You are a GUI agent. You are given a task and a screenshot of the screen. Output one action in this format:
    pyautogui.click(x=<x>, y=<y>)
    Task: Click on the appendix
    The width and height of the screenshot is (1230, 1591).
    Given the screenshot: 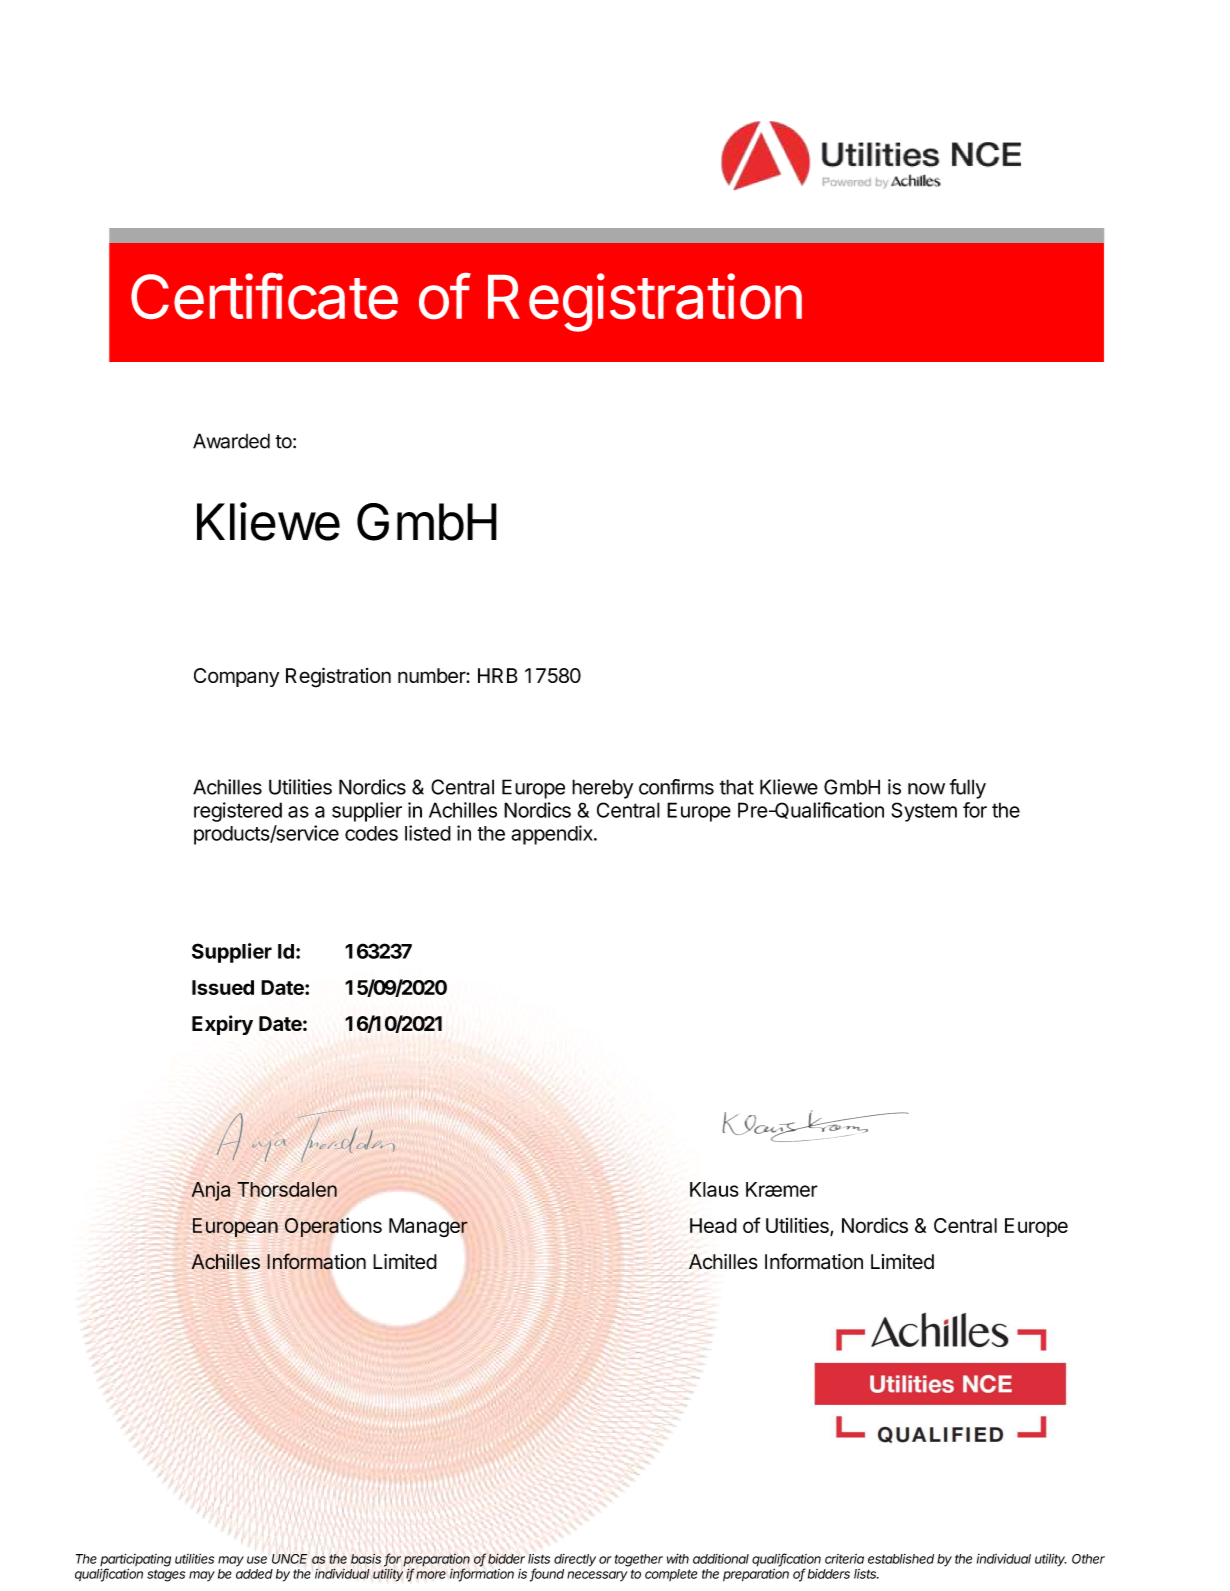 What is the action you would take?
    pyautogui.click(x=553, y=835)
